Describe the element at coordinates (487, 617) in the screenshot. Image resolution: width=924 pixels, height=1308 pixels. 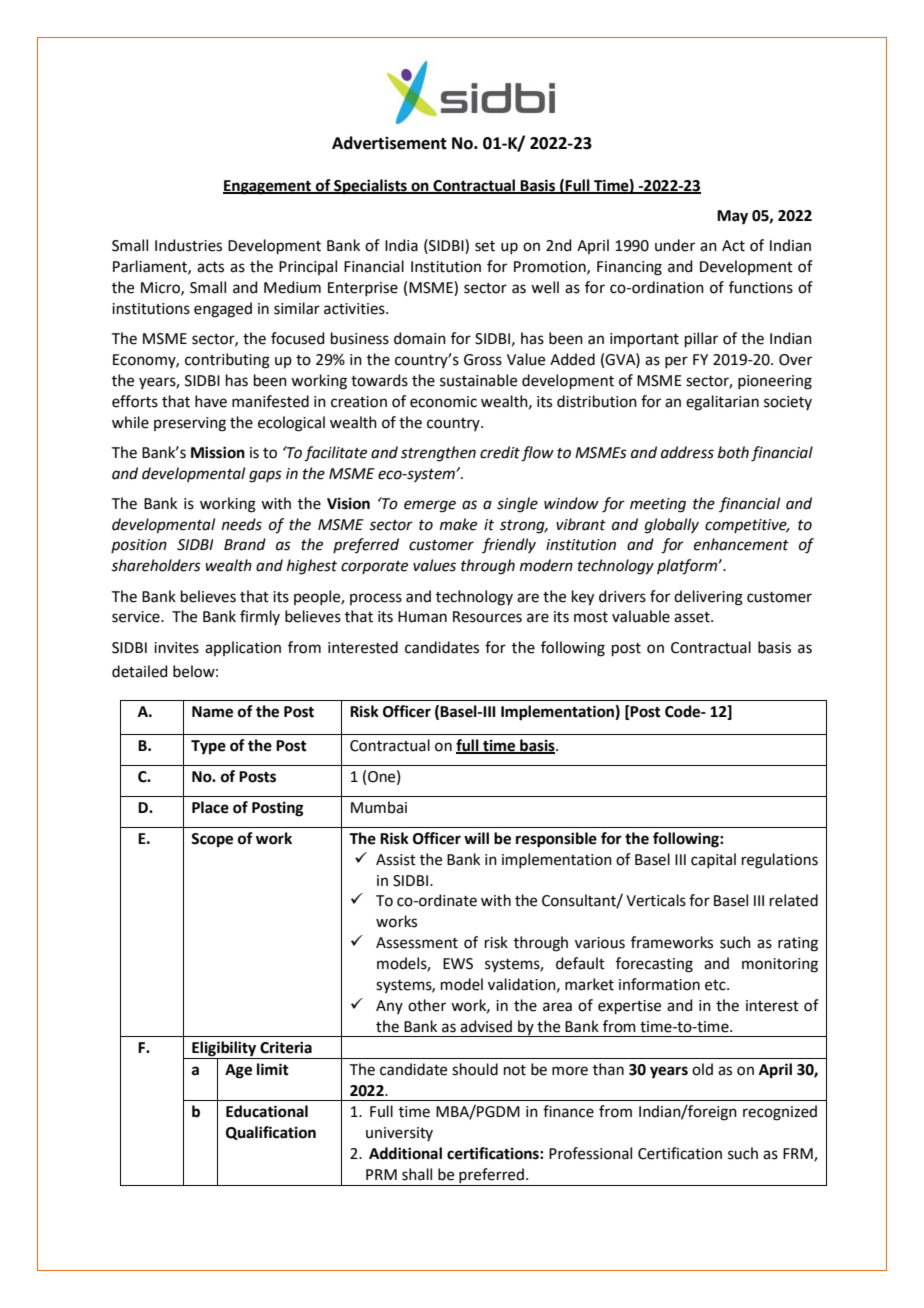
I see `Resources` at that location.
